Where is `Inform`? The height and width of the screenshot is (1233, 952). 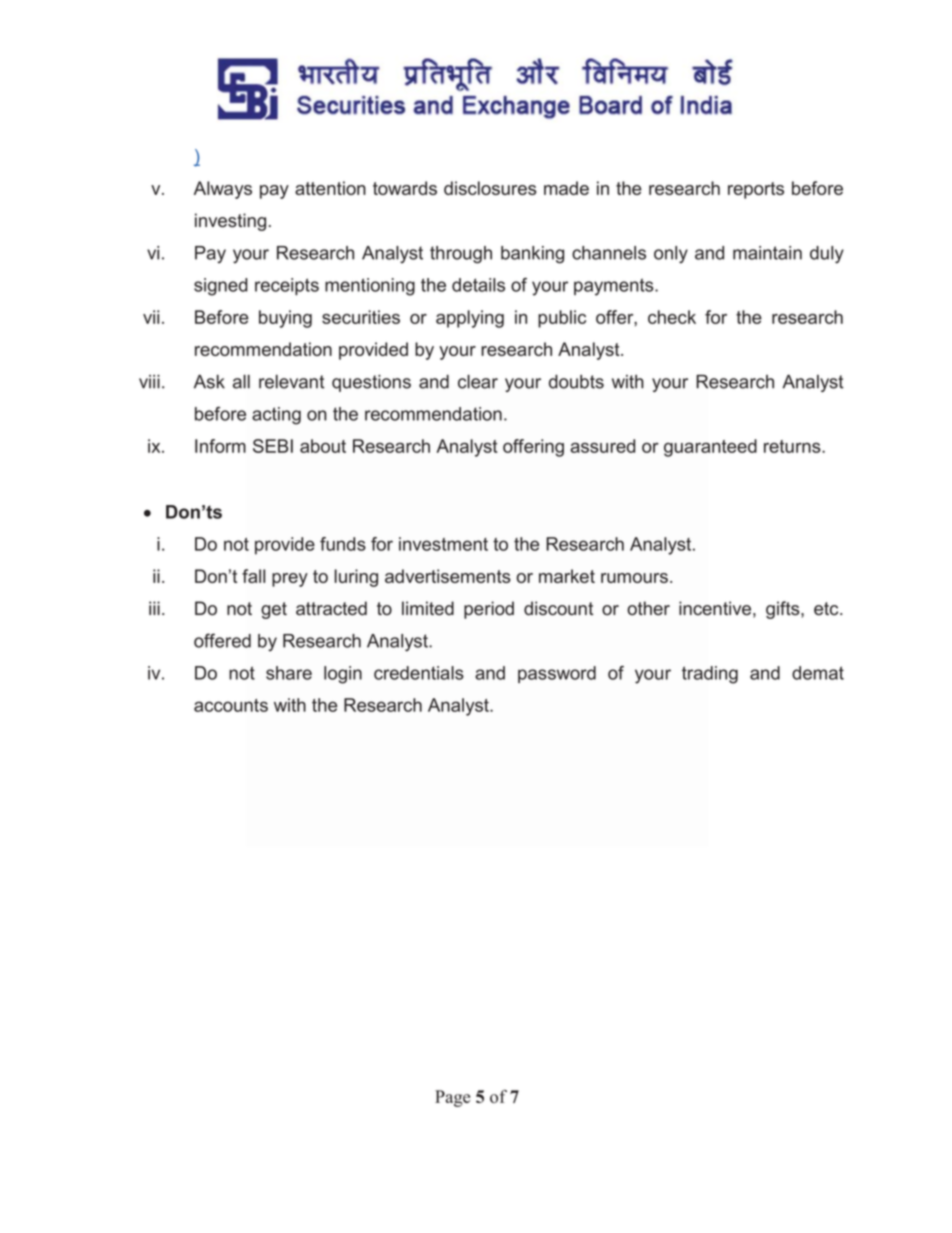
Inform is located at coordinates (220, 446).
